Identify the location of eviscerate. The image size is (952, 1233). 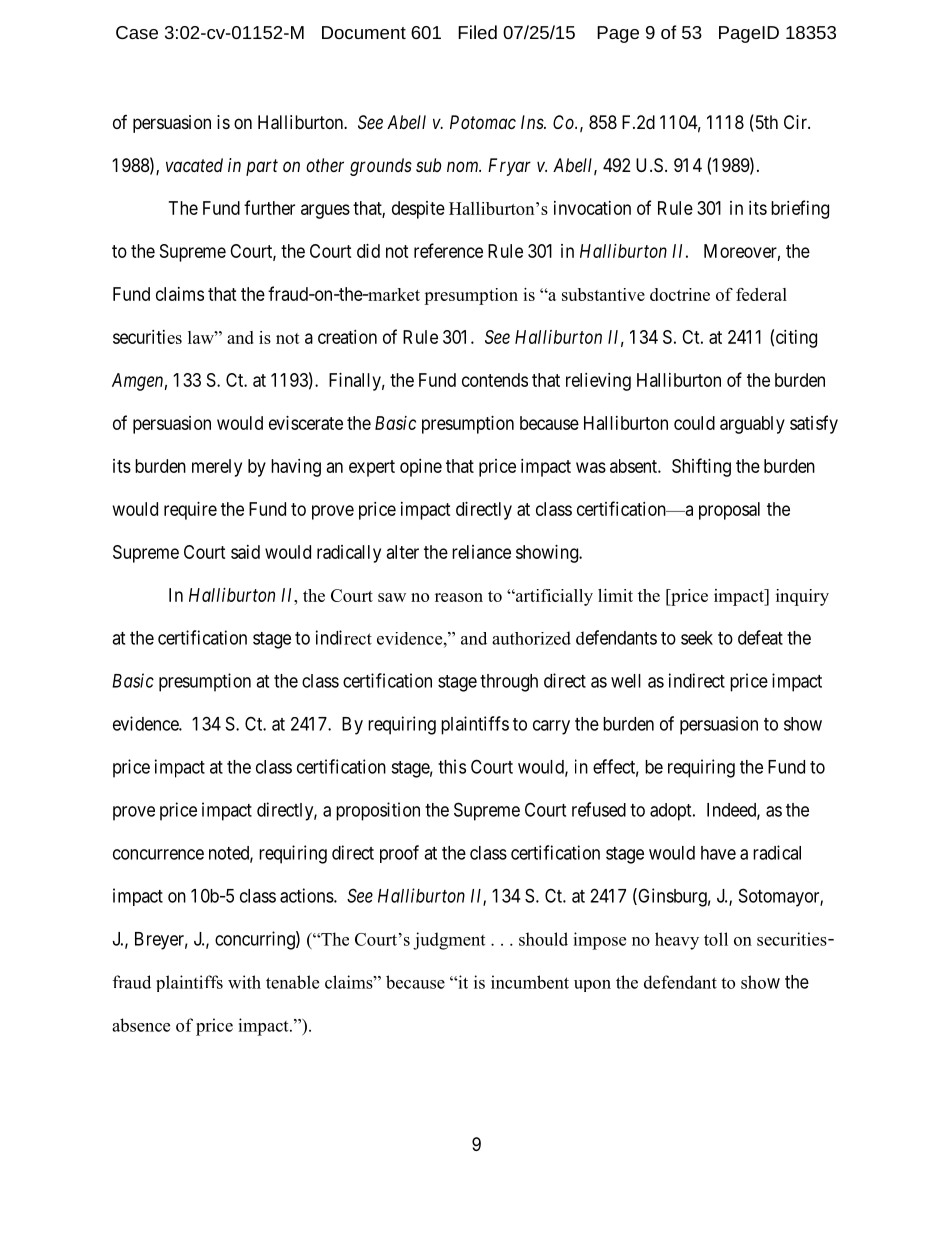
(306, 423).
